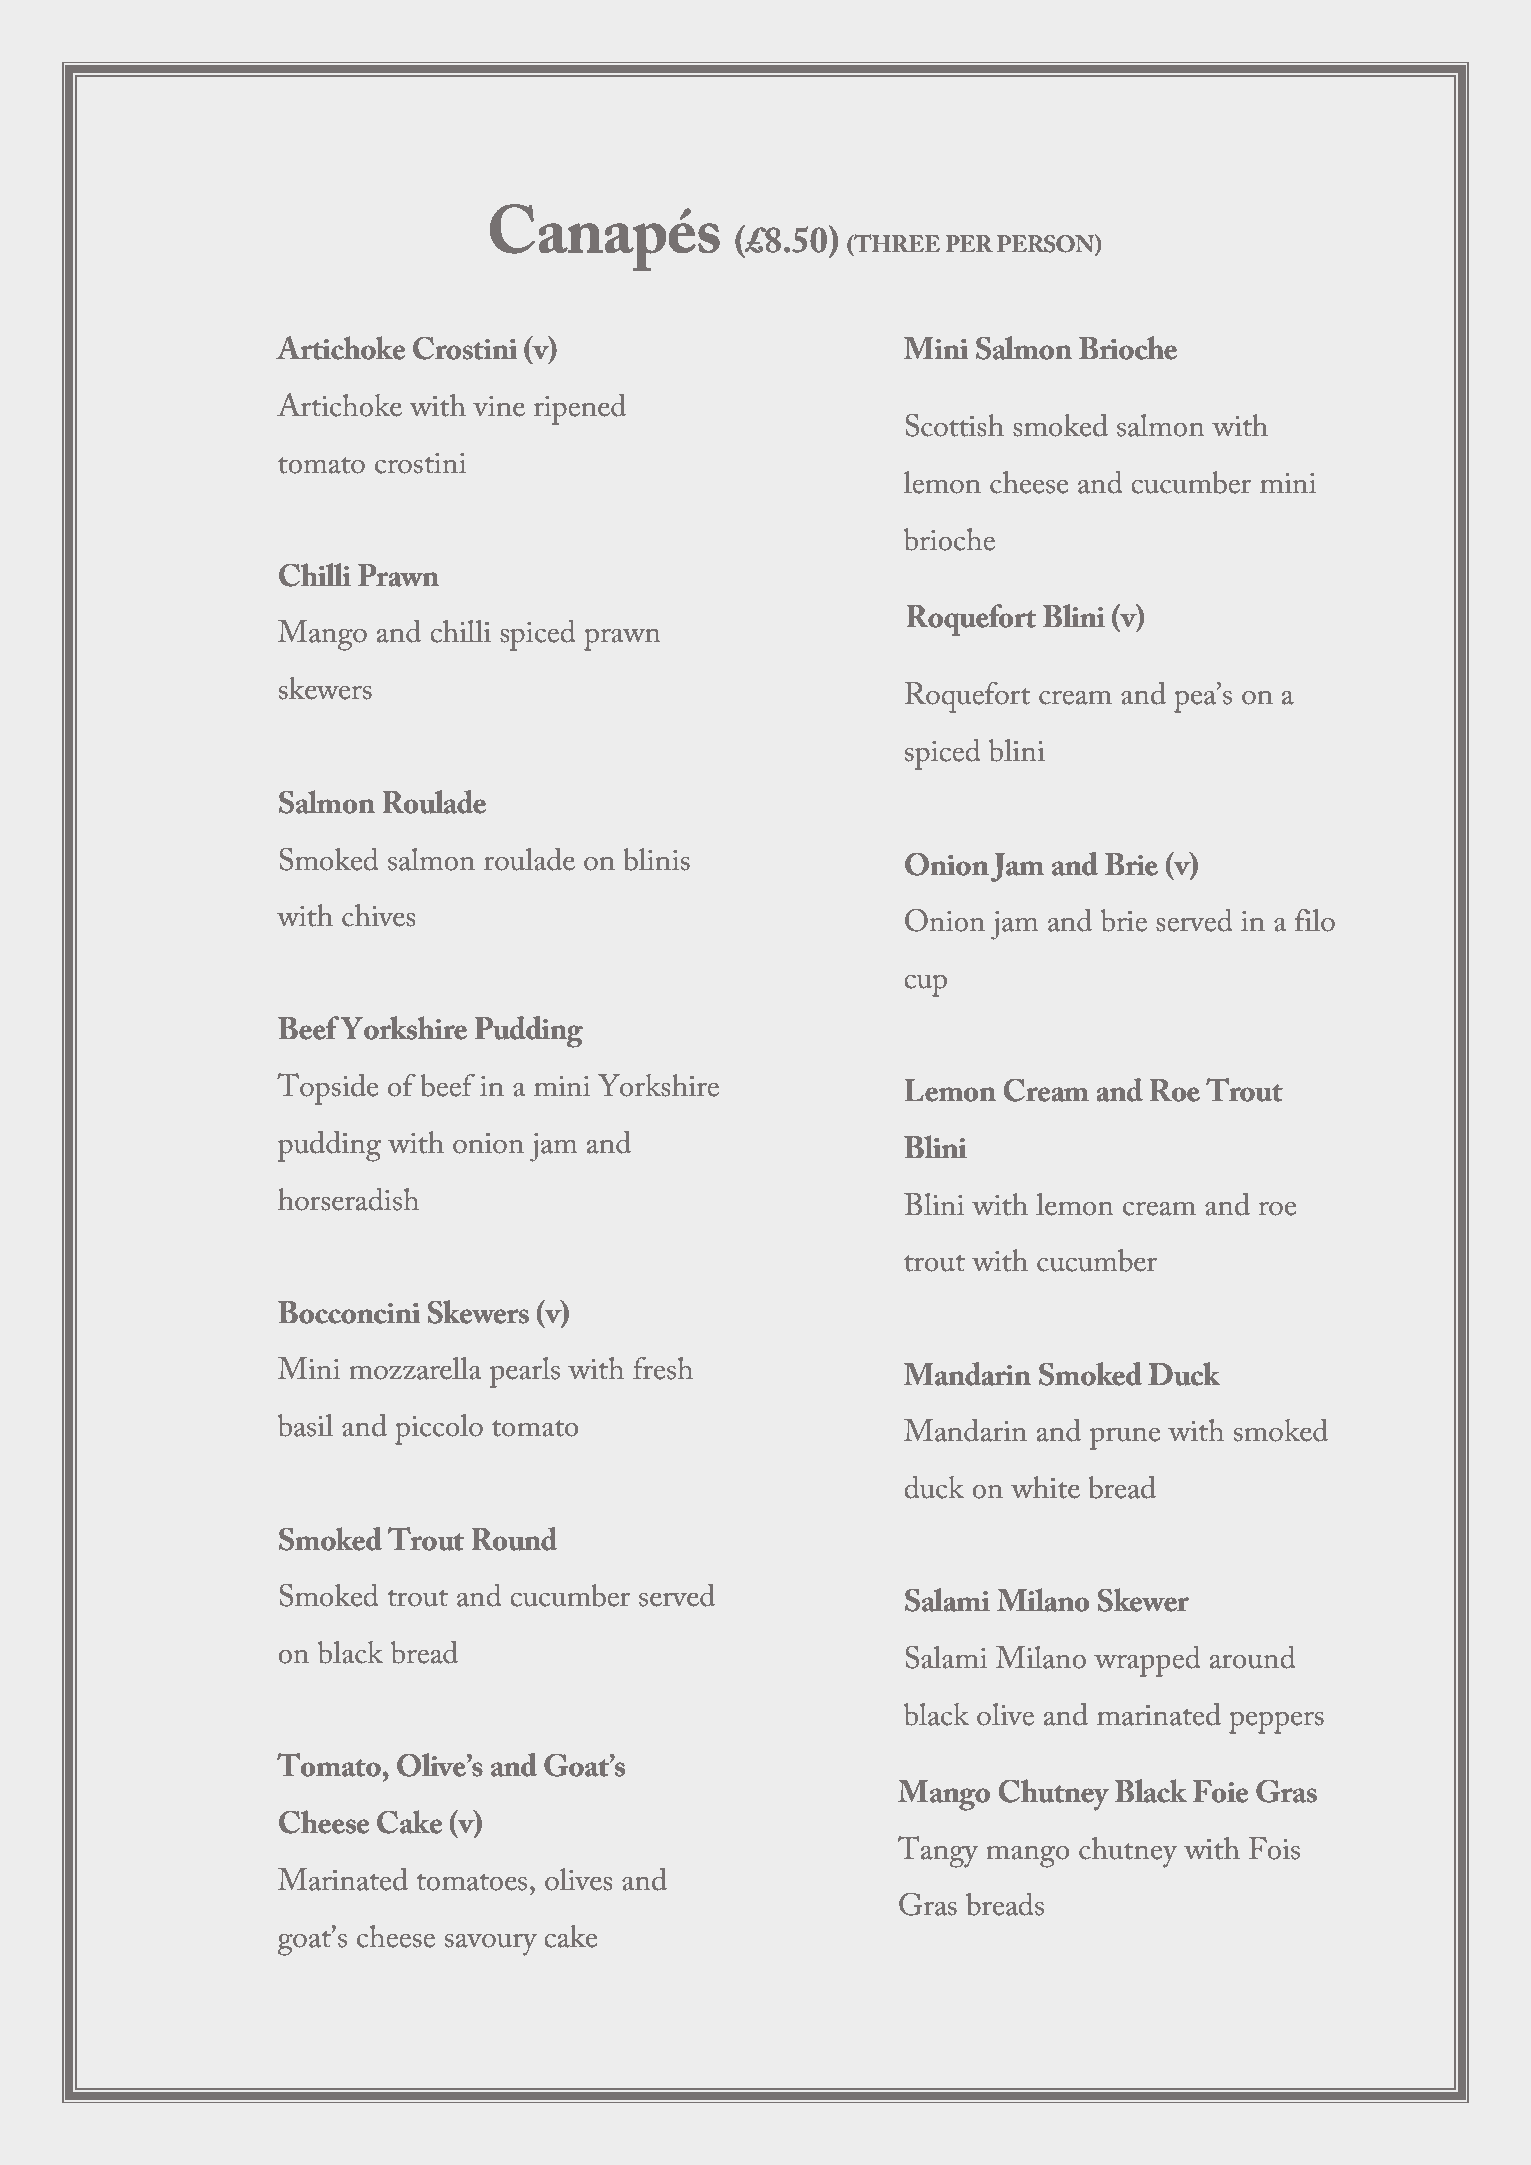 Image resolution: width=1531 pixels, height=2165 pixels. Describe the element at coordinates (954, 425) in the document. I see `Scottish` at that location.
